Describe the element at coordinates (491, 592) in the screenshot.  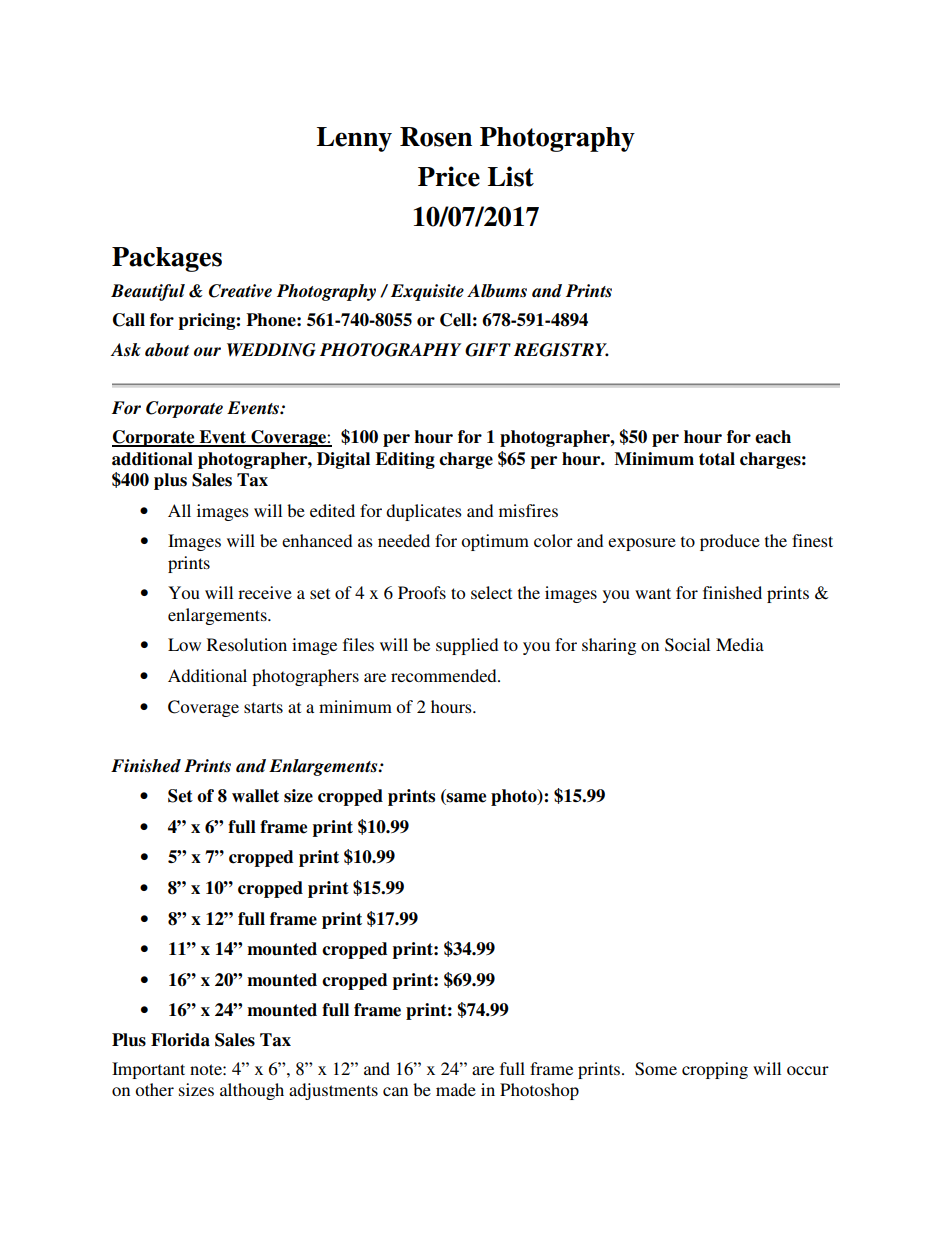
I see `select` at that location.
